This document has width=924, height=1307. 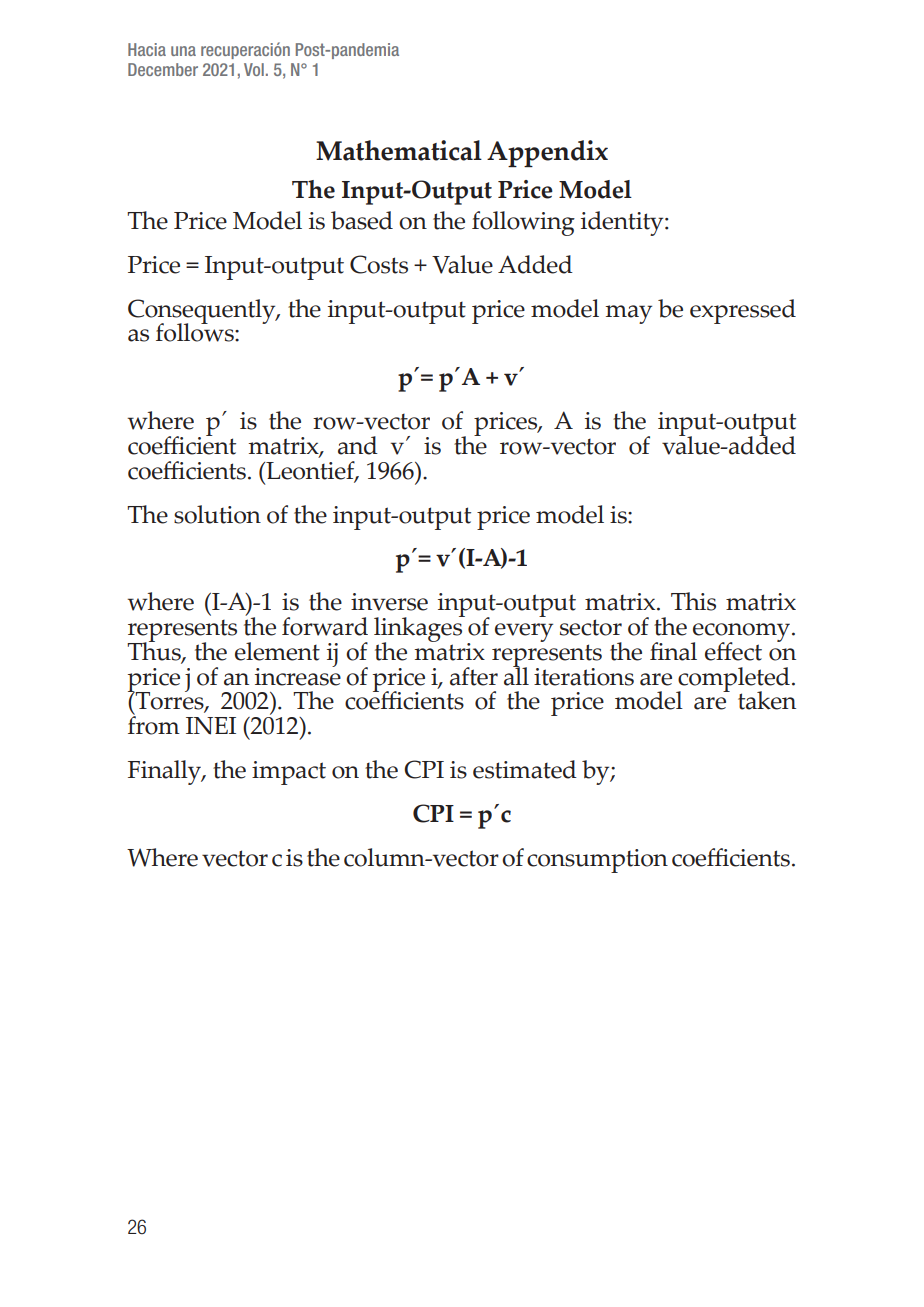 I want to click on solution, so click(x=217, y=514).
